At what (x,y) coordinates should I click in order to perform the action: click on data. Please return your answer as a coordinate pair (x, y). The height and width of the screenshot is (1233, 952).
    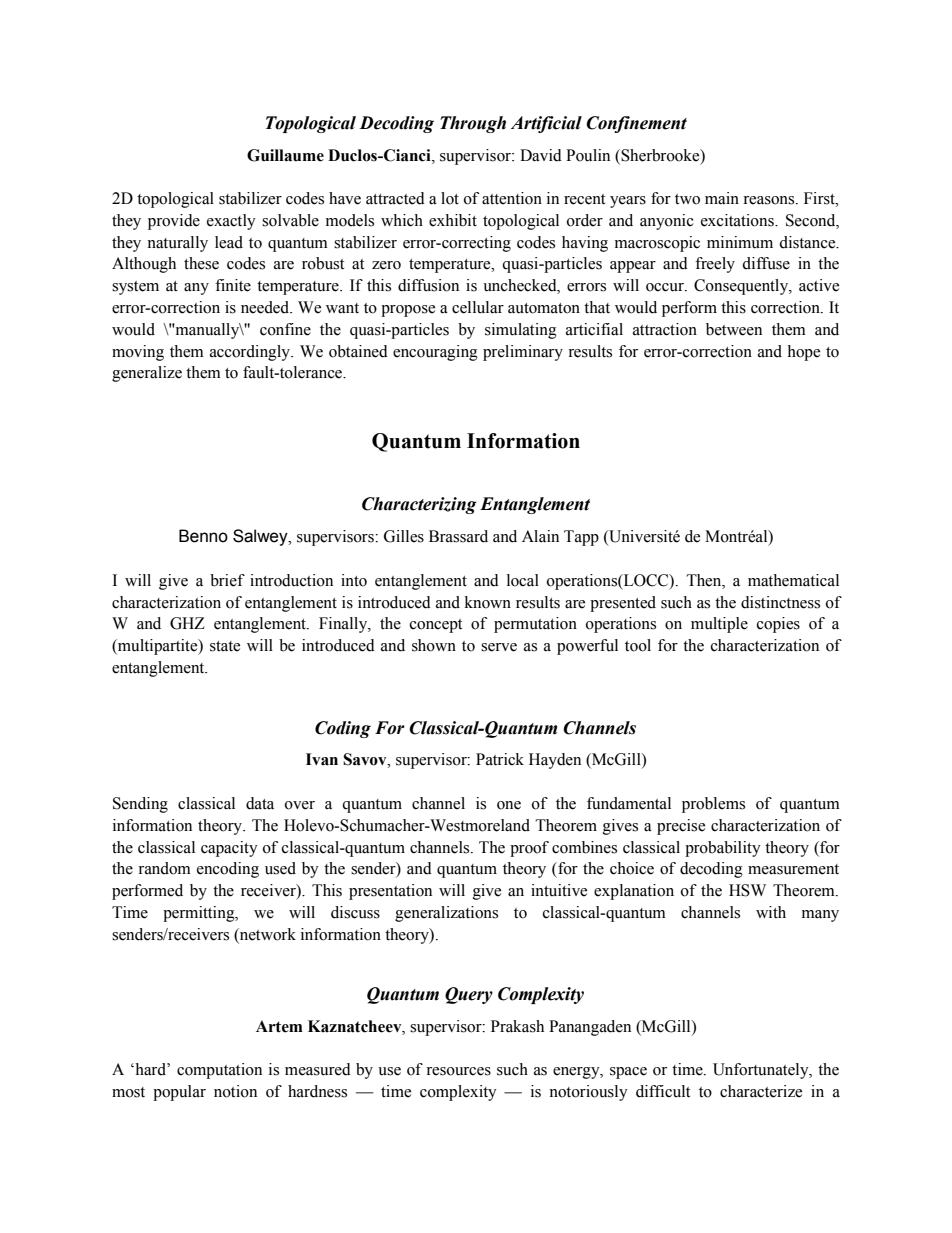
    Looking at the image, I should click on (260, 803).
